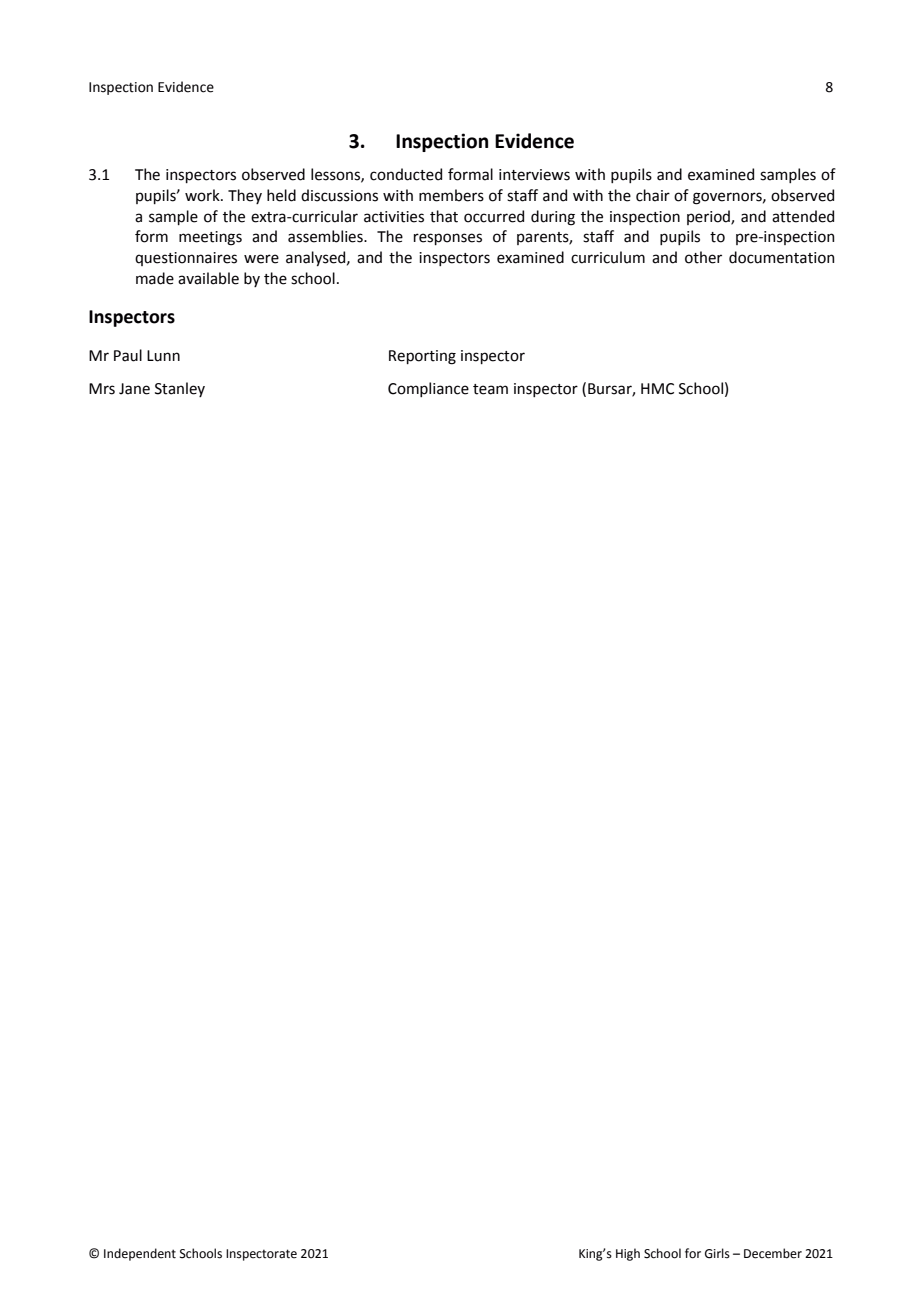 The width and height of the page is (924, 1308). Describe the element at coordinates (140, 1254) in the page. I see `Independent` at that location.
